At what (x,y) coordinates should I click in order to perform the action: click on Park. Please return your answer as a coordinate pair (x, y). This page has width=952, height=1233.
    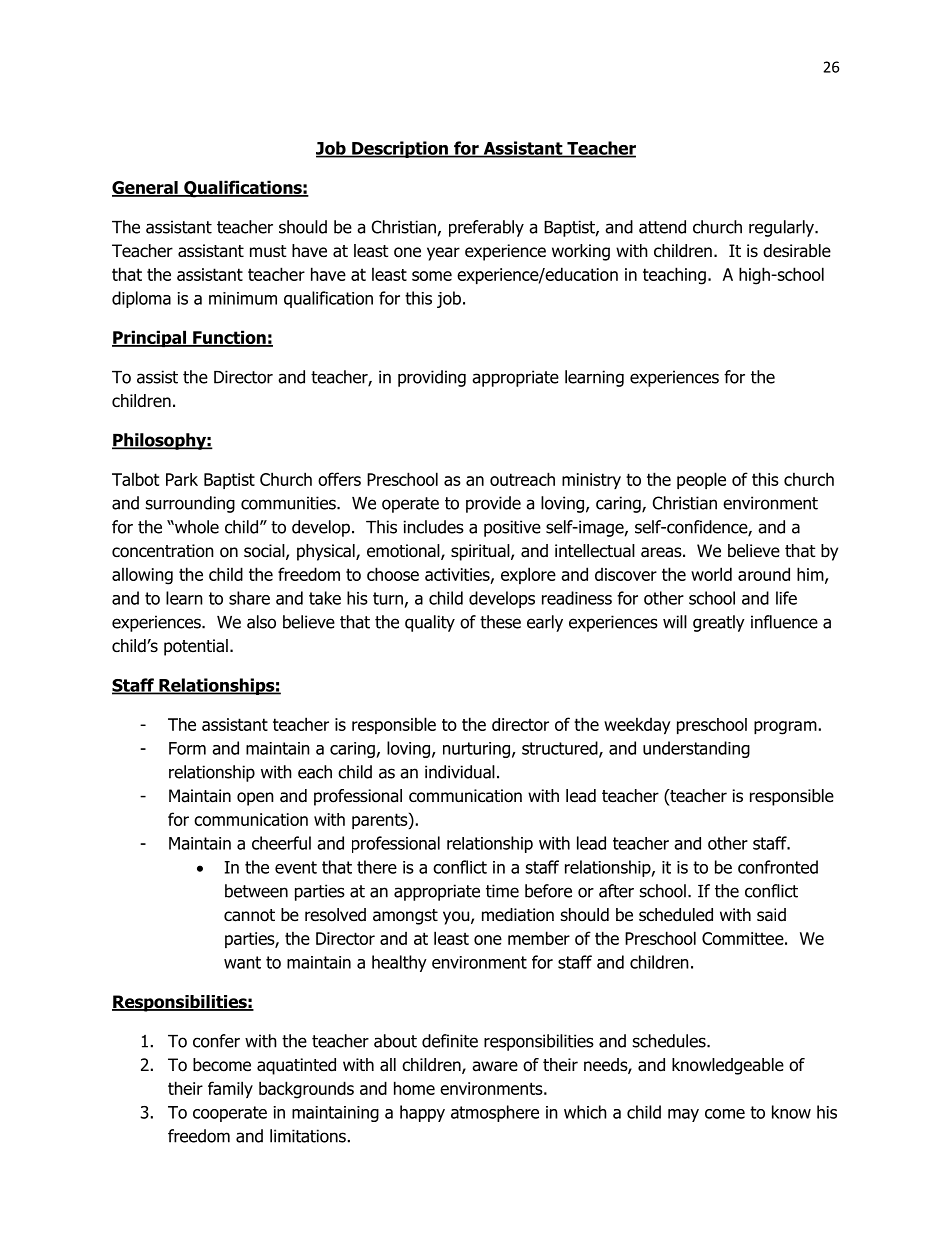
    Looking at the image, I should click on (182, 479).
